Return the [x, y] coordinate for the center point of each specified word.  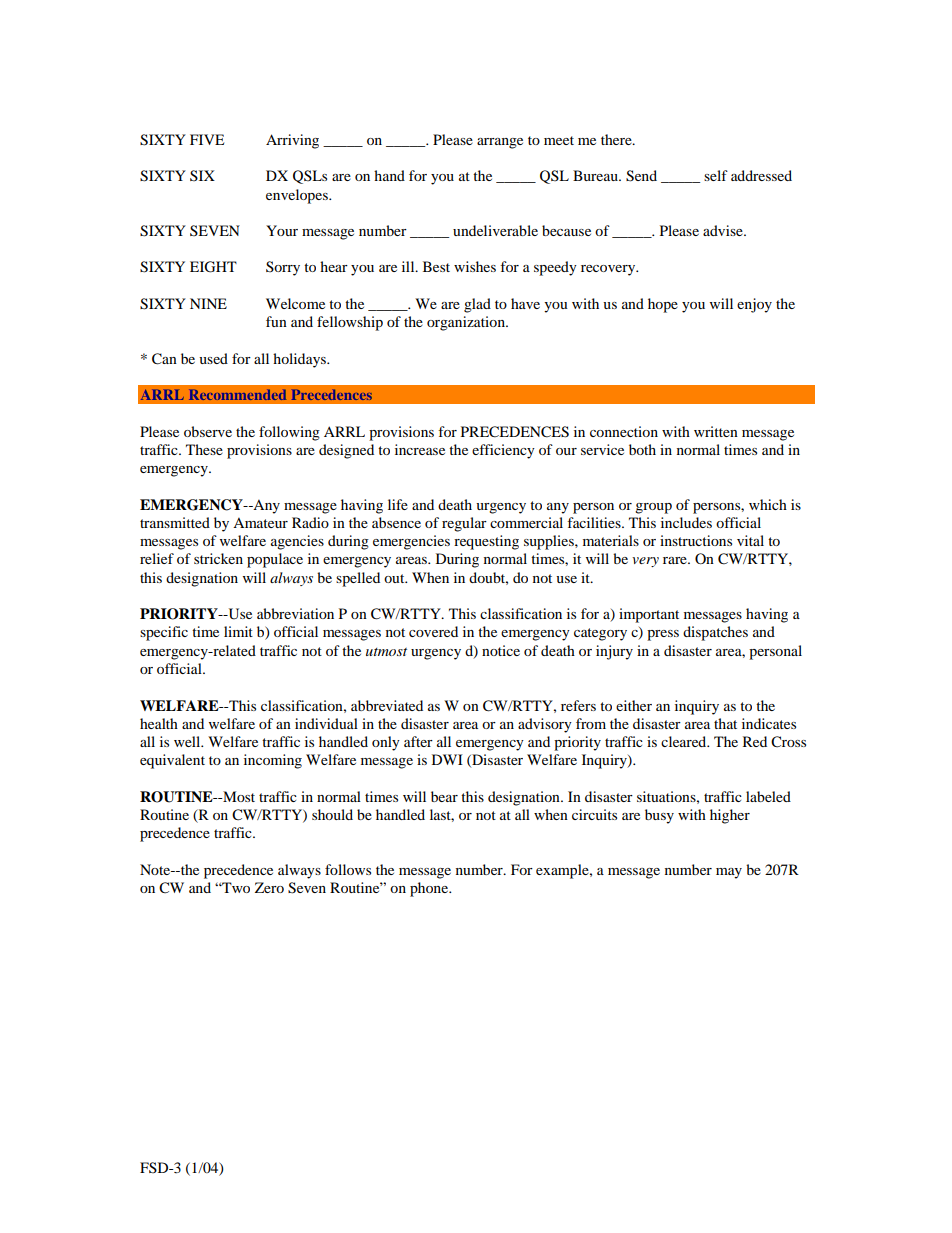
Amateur [260, 523]
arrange [500, 143]
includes [686, 522]
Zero [269, 887]
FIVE [207, 139]
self [716, 175]
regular [464, 524]
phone [430, 889]
